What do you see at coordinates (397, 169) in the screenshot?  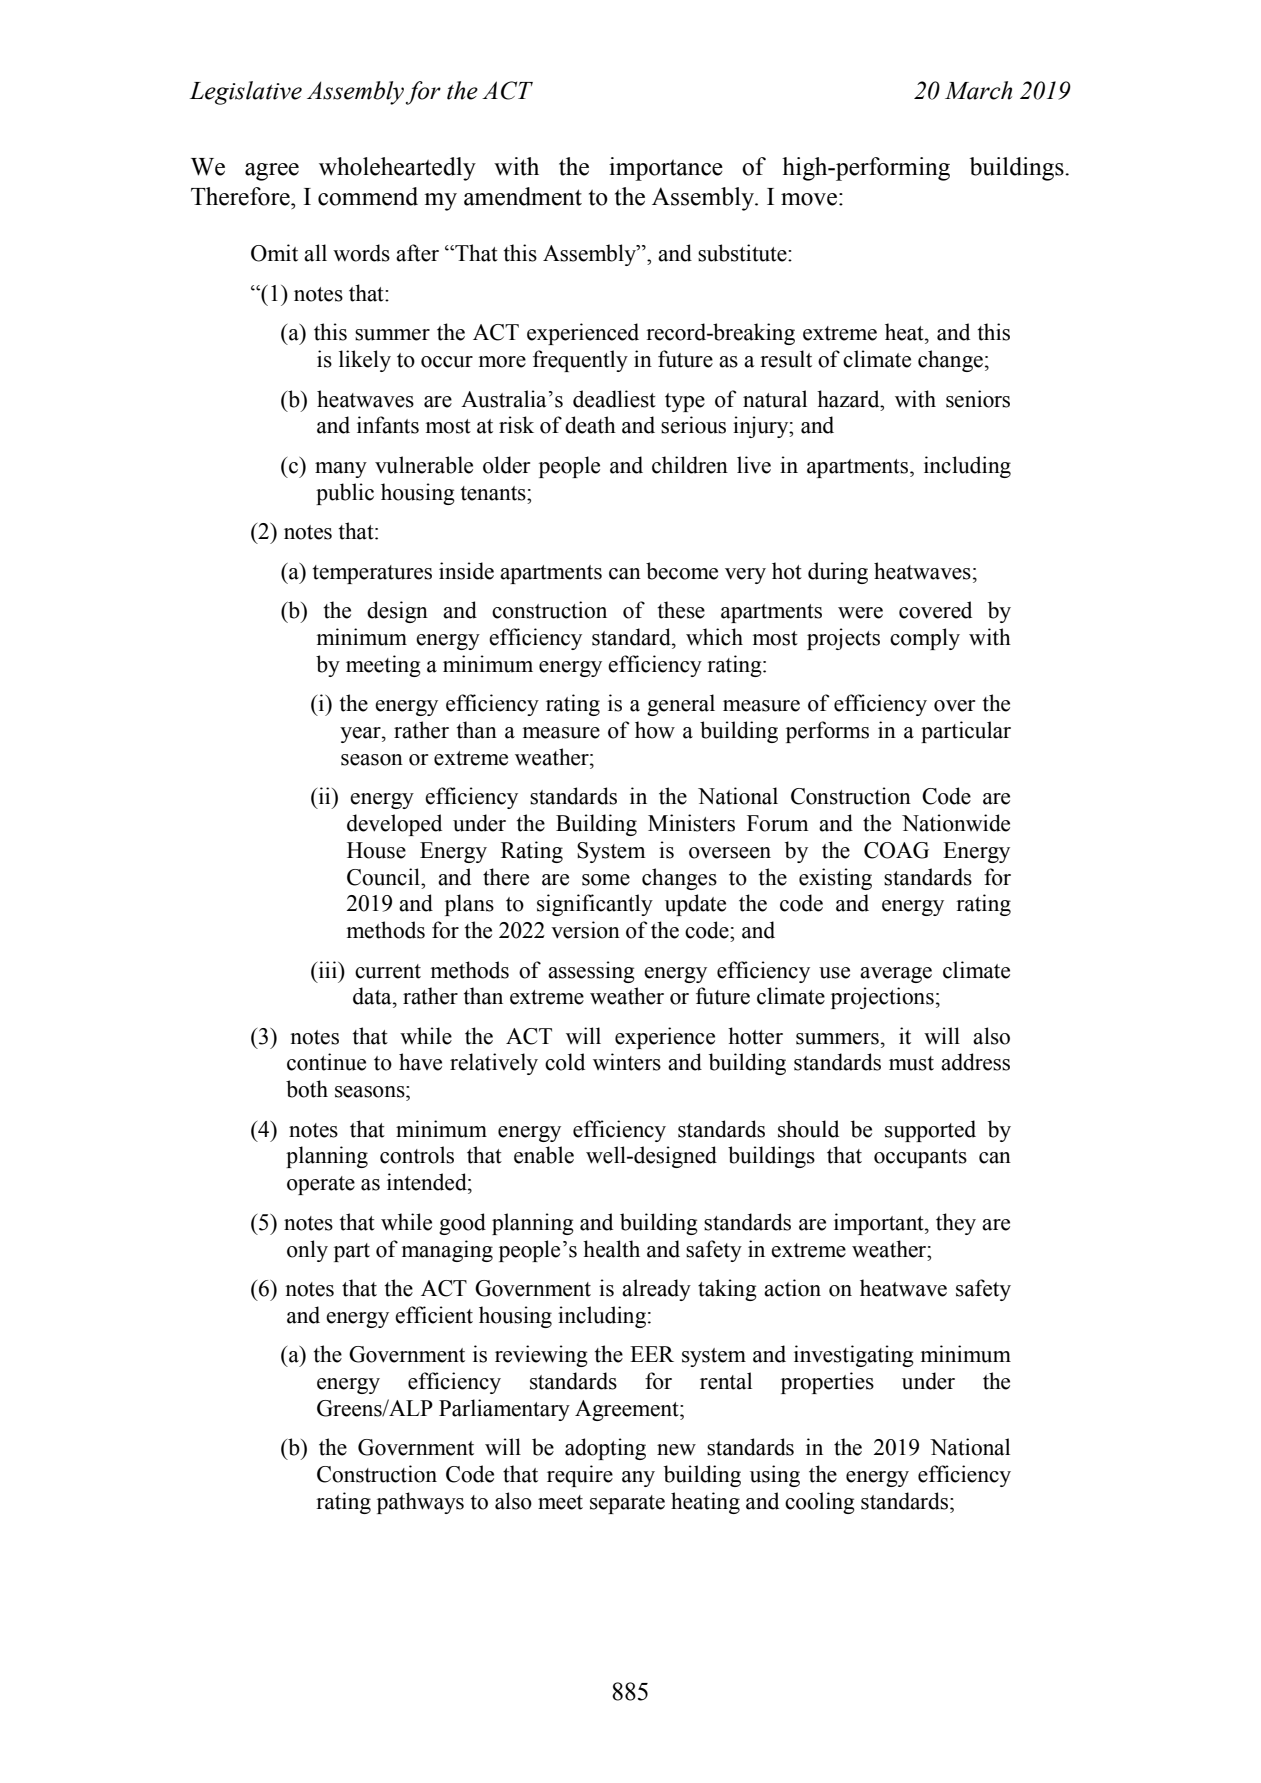 I see `wholeheartedly` at bounding box center [397, 169].
